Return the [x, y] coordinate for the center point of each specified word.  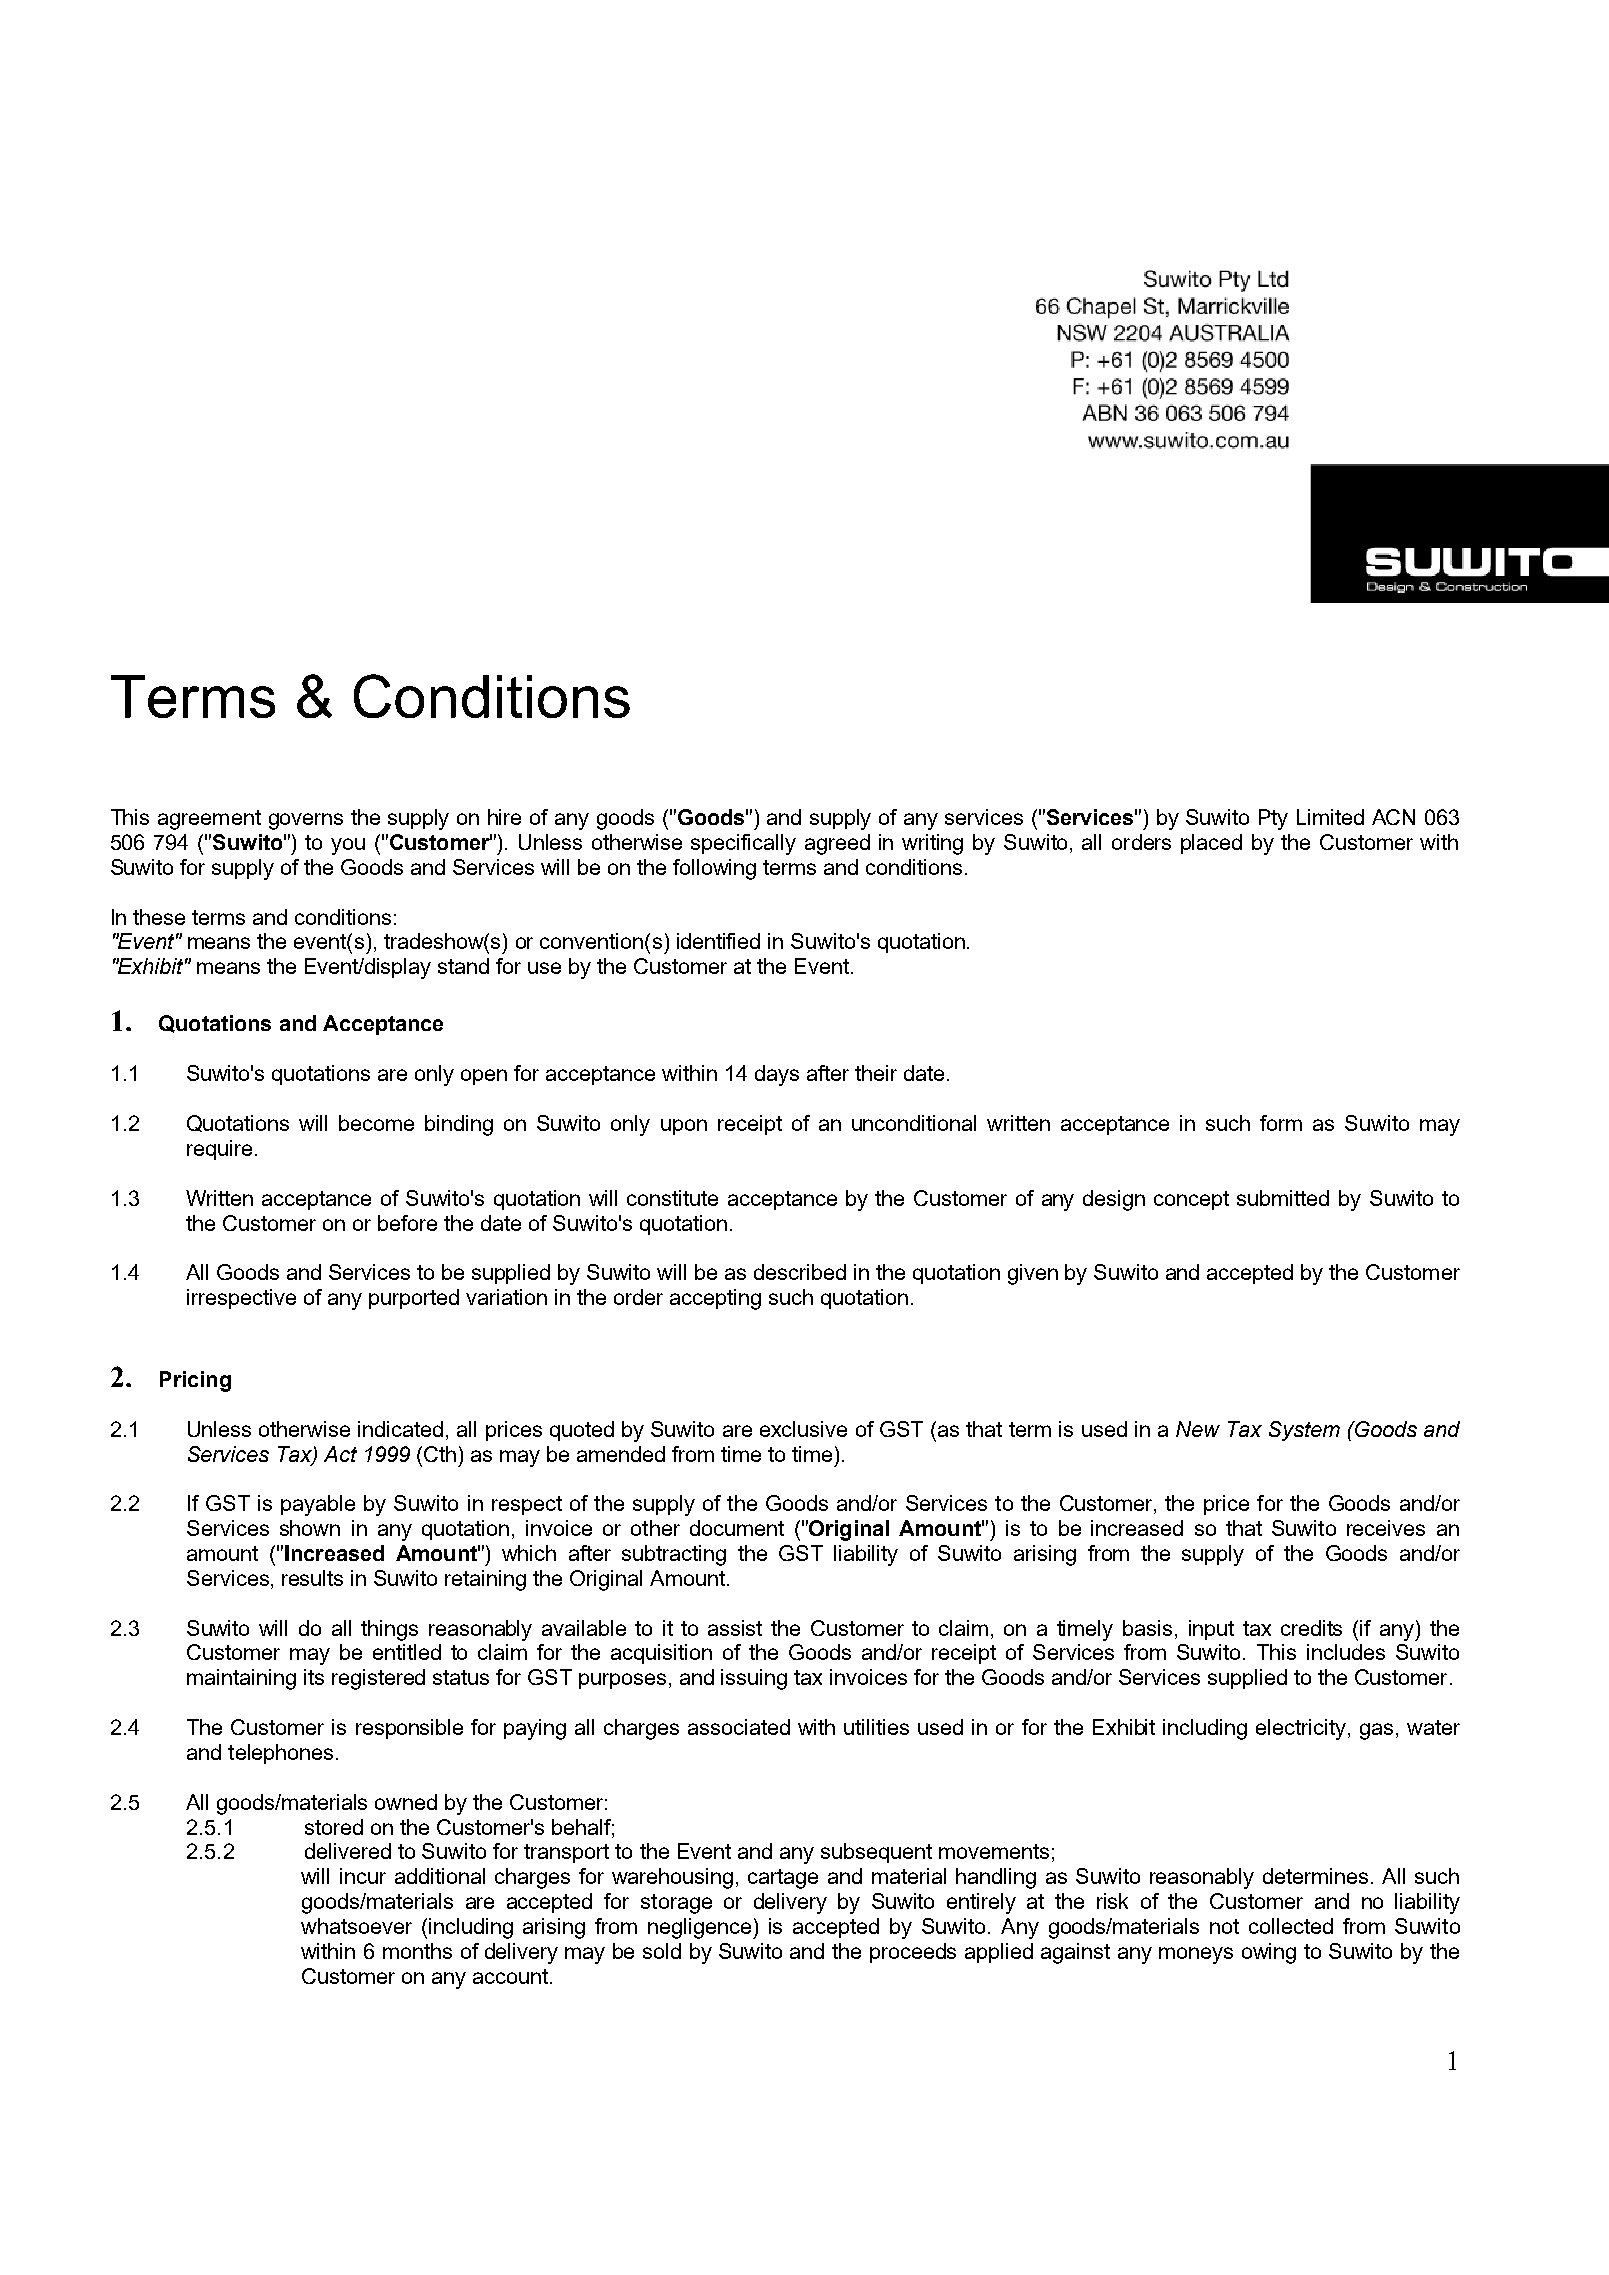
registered [378, 1679]
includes [1346, 1652]
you [348, 846]
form [1281, 1123]
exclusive [803, 1429]
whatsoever [356, 1926]
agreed [837, 844]
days [777, 1075]
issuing [754, 1679]
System [1304, 1431]
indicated [400, 1429]
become [376, 1123]
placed [1211, 844]
